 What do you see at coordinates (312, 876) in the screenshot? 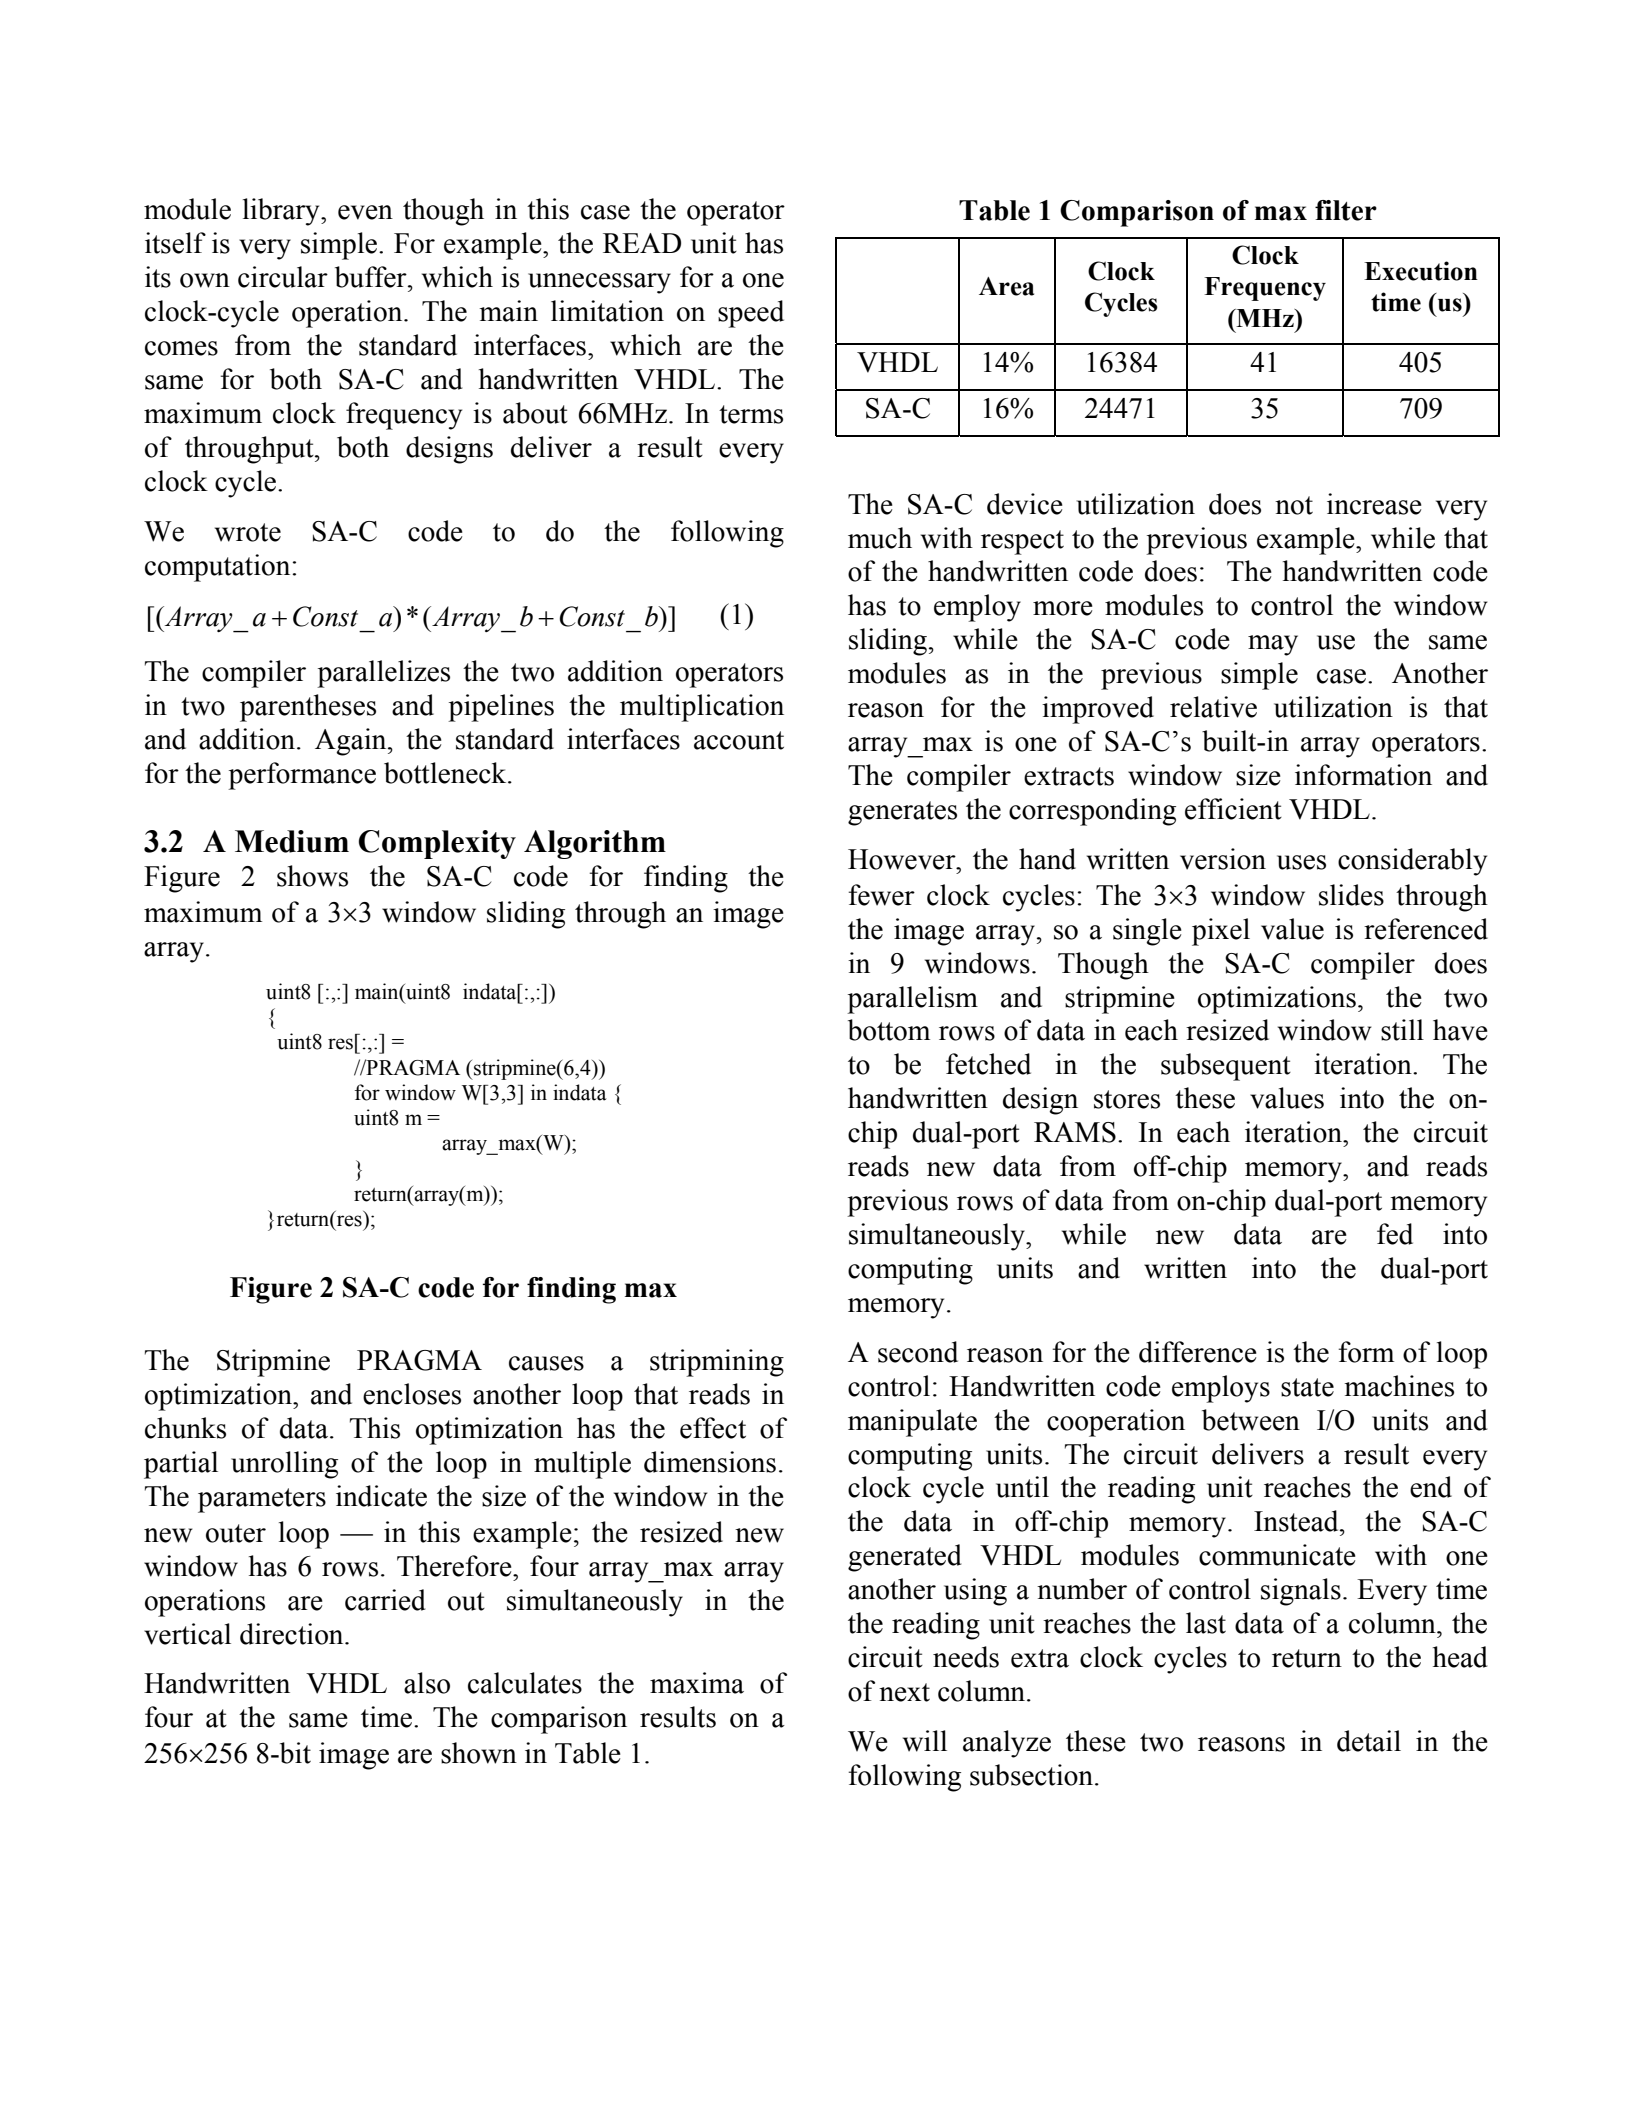
I see `shows` at bounding box center [312, 876].
